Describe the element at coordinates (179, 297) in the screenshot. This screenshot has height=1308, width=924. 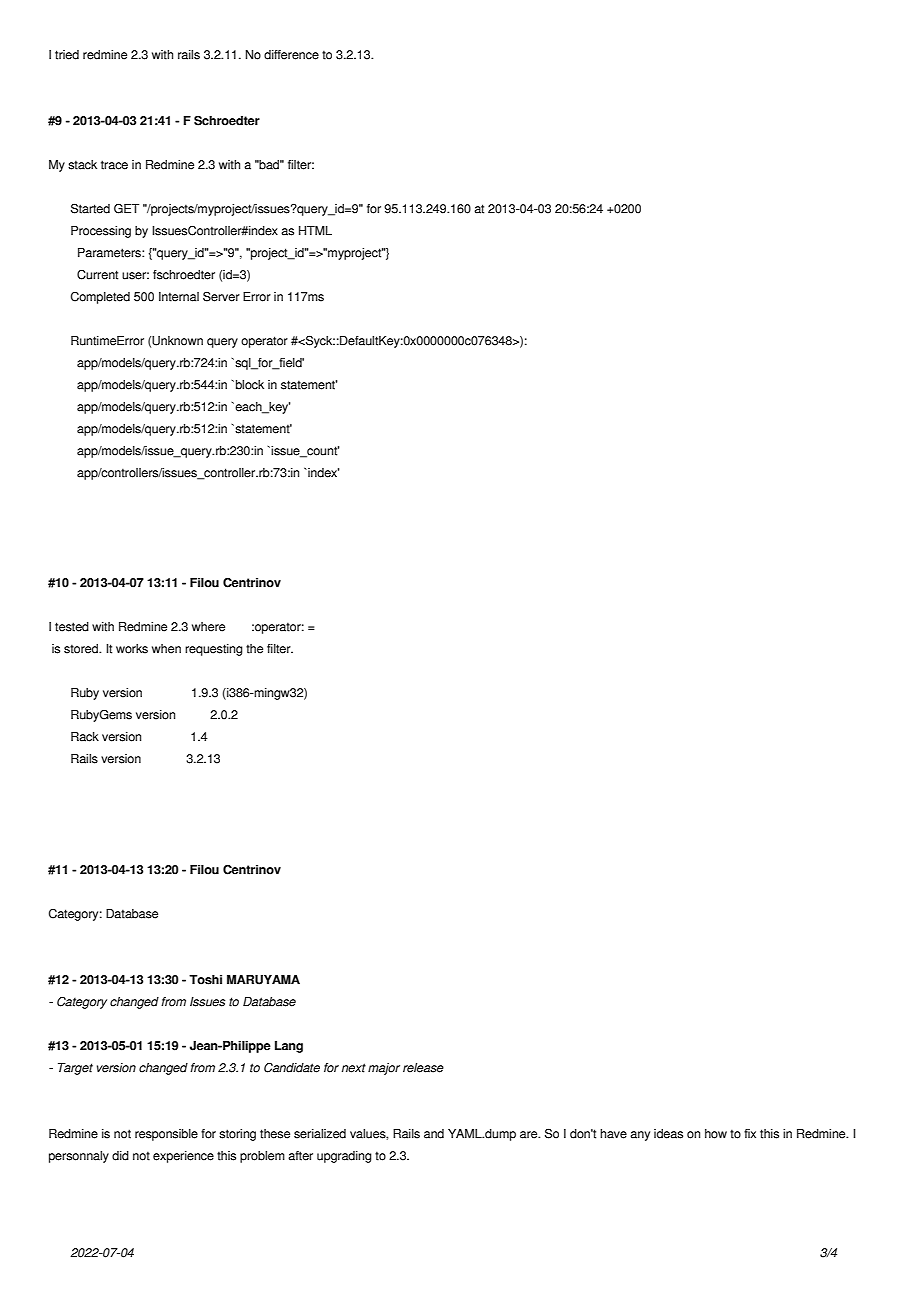
I see `Internal` at that location.
